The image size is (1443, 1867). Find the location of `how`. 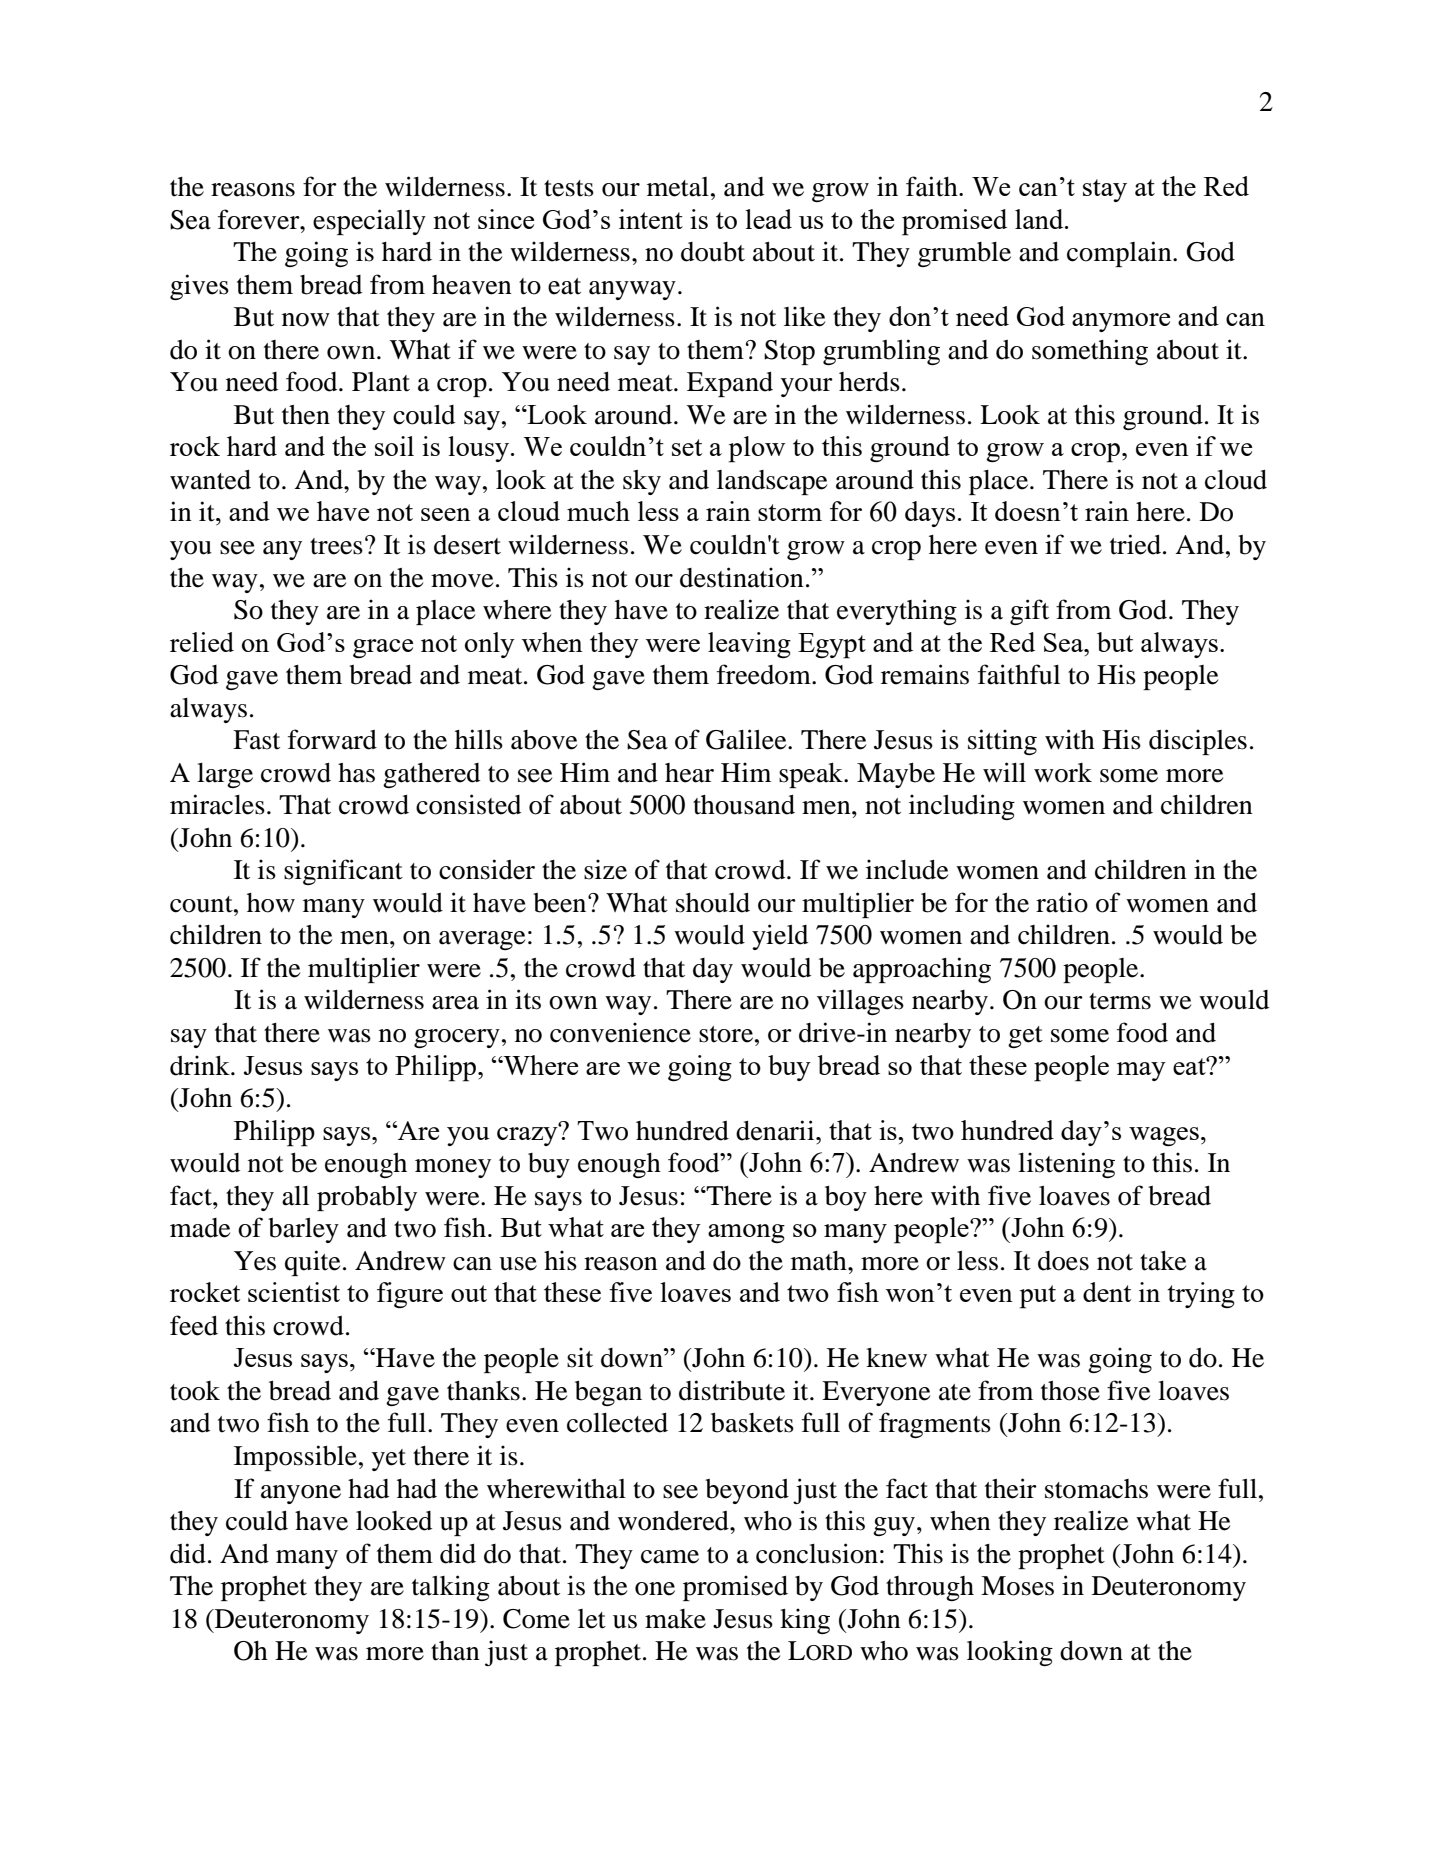

how is located at coordinates (271, 903).
